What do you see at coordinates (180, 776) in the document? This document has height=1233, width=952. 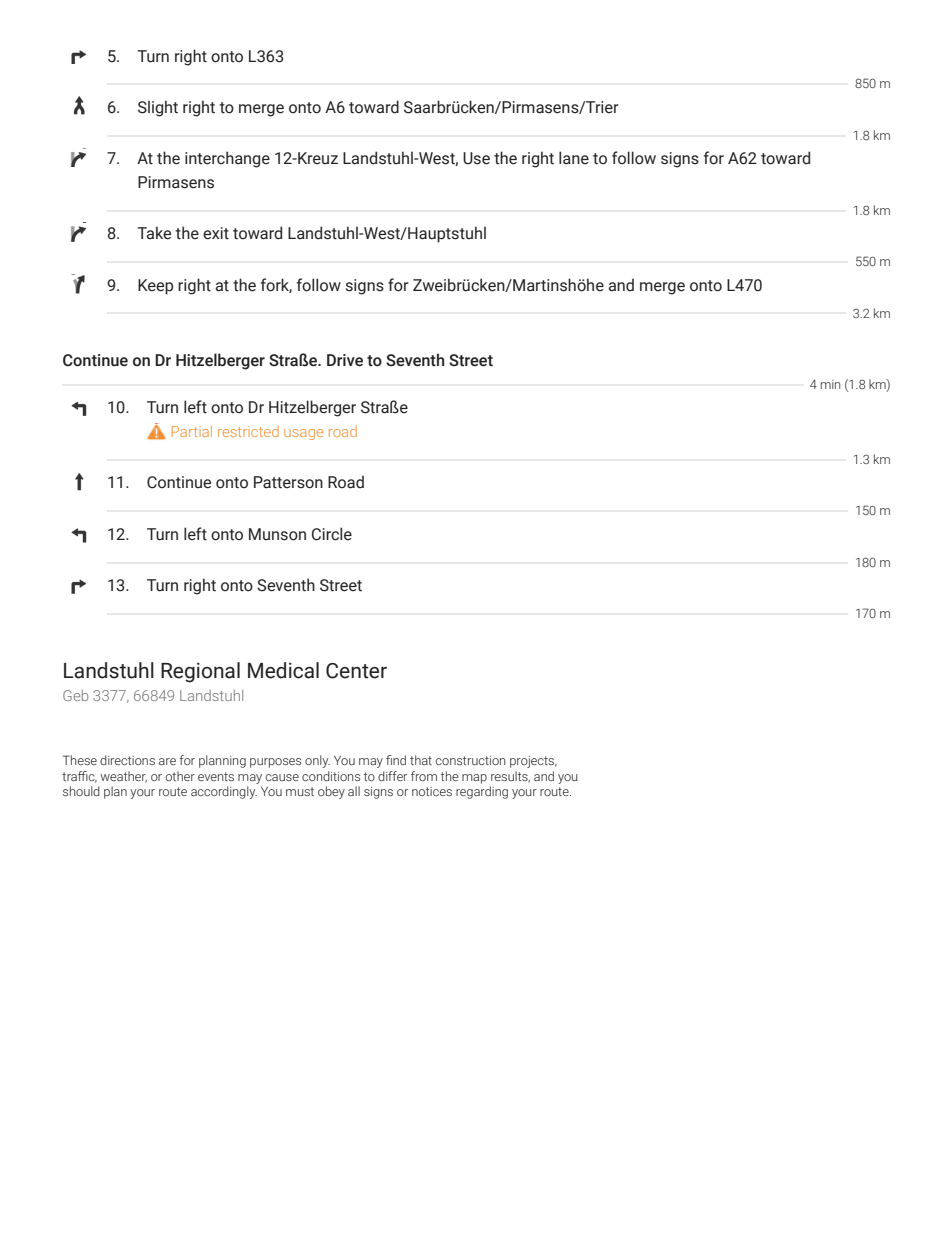 I see `other` at bounding box center [180, 776].
